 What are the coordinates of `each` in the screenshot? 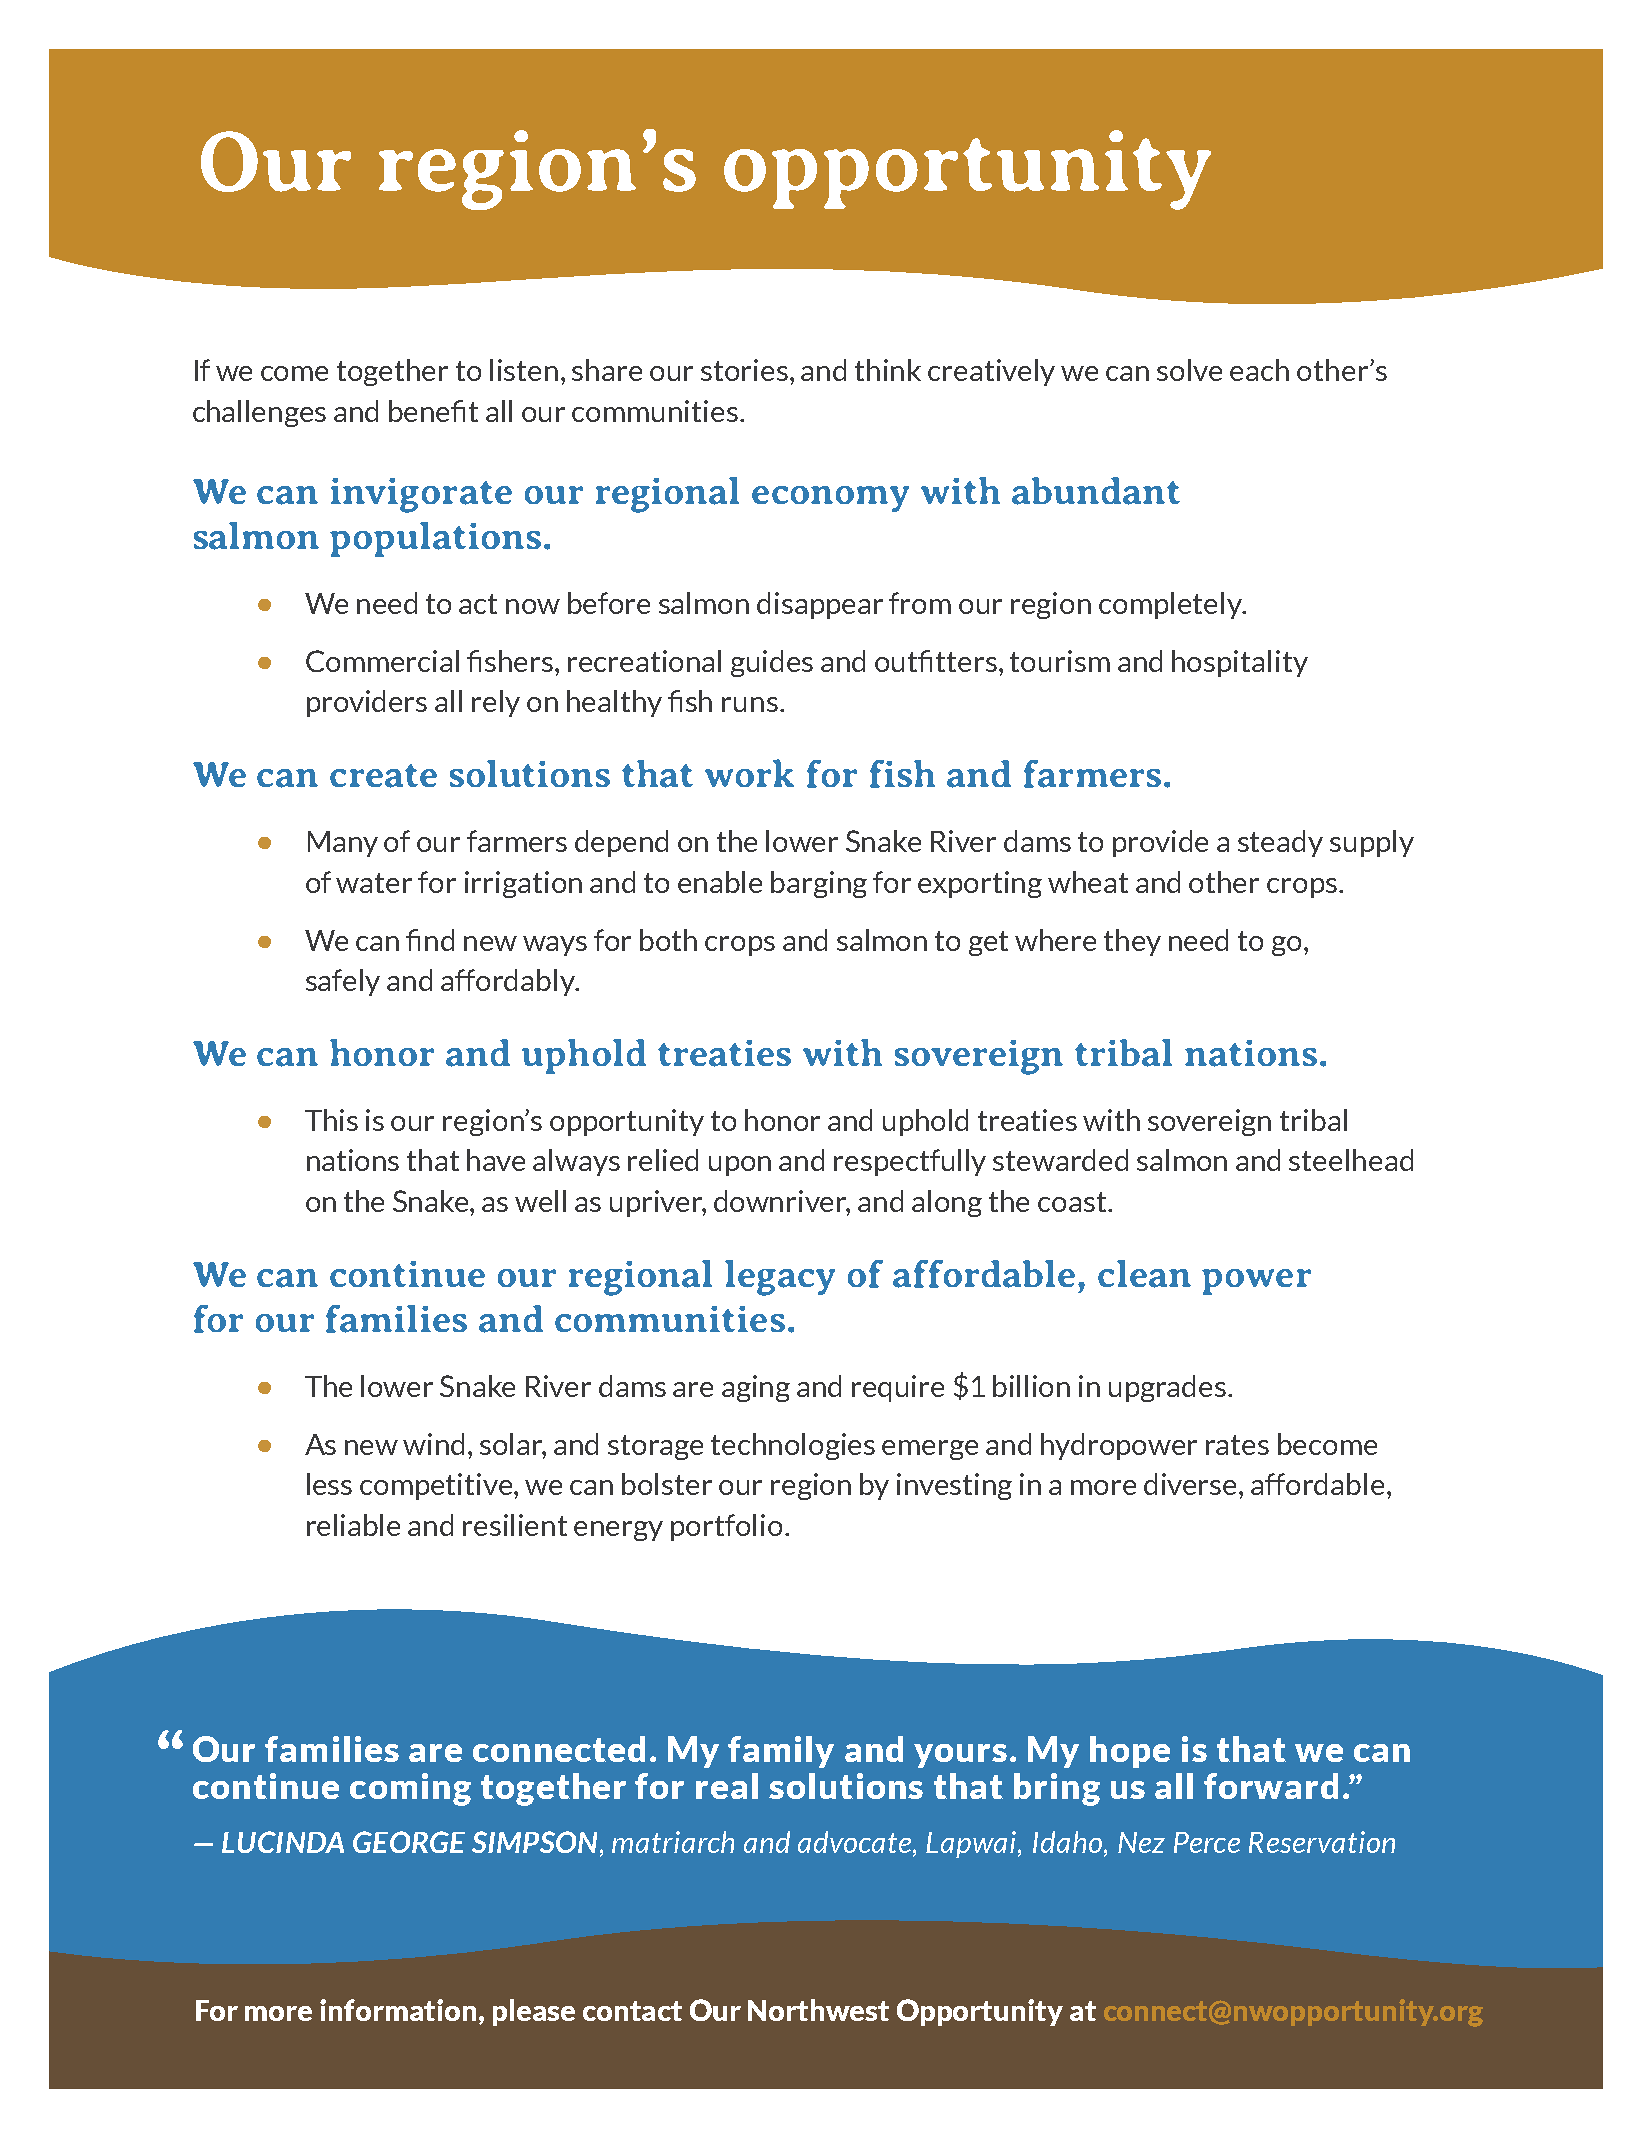 It's located at (1259, 370).
